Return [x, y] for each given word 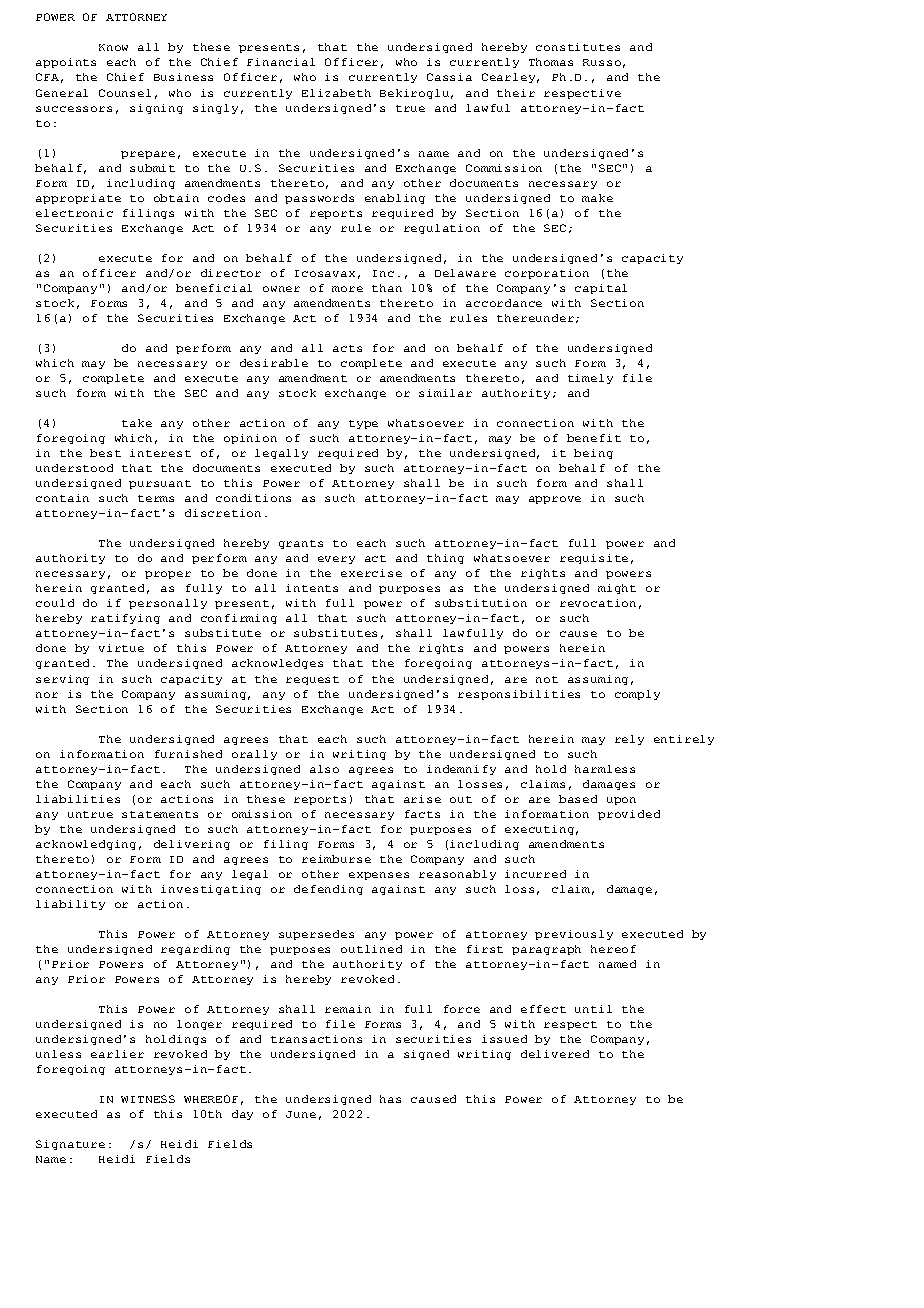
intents [312, 588]
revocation [598, 603]
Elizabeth [336, 93]
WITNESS [148, 1099]
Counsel [125, 93]
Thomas [551, 62]
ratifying [125, 619]
